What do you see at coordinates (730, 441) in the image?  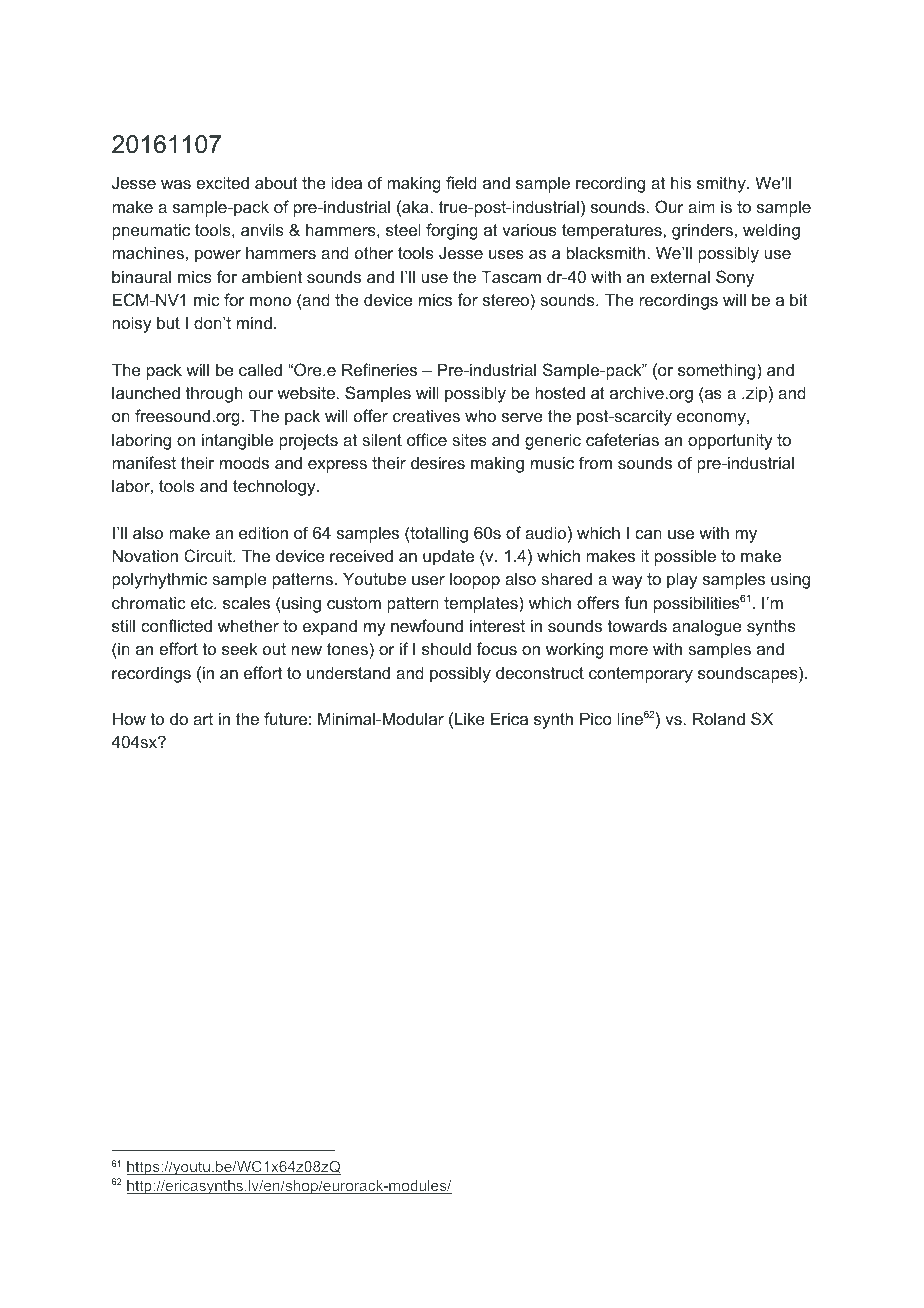 I see `opportunity` at bounding box center [730, 441].
